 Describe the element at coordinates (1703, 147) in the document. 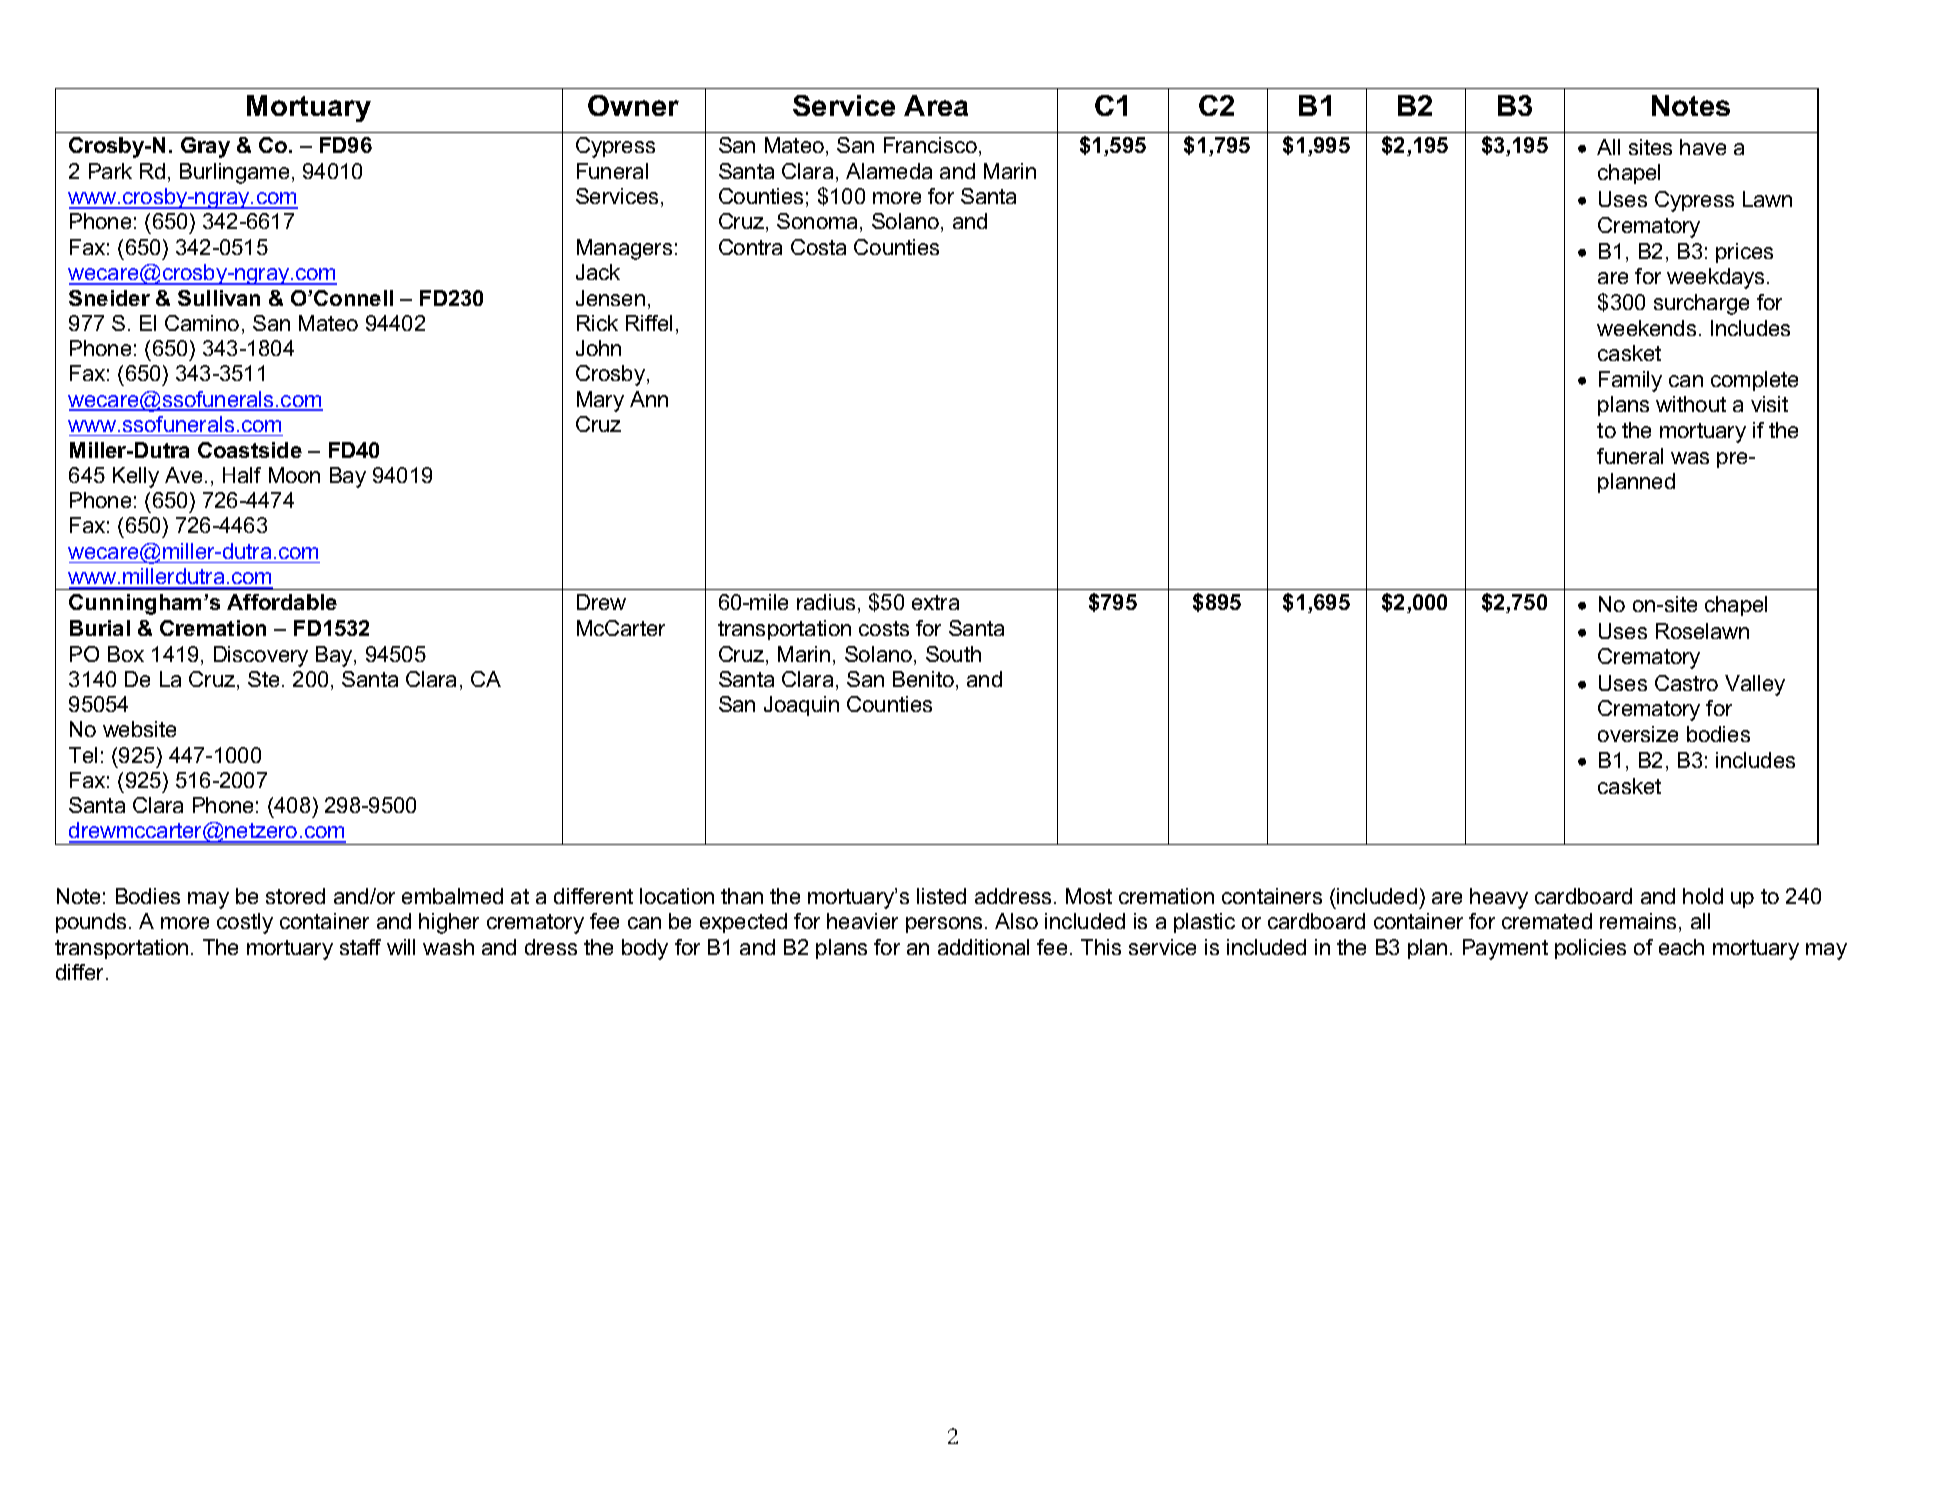

I see `have` at that location.
